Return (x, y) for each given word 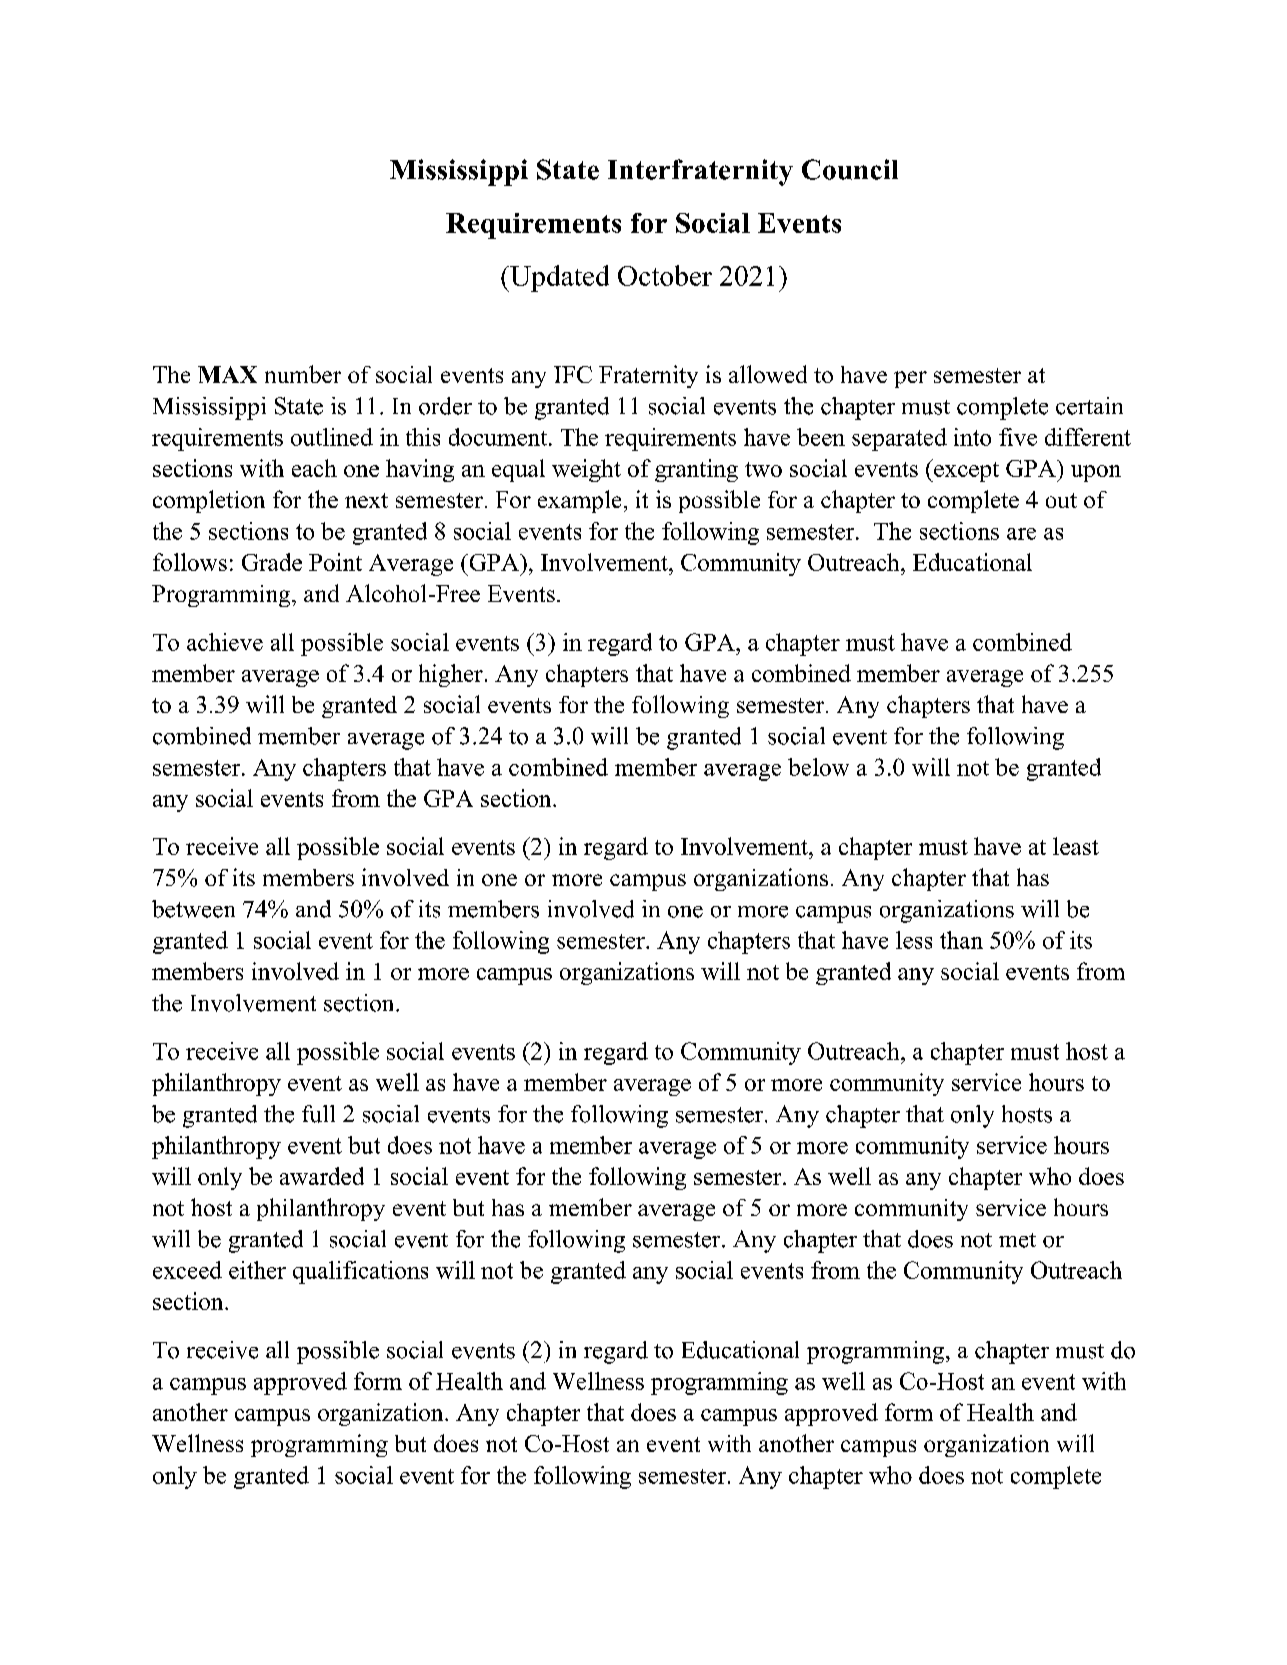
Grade (272, 562)
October (665, 275)
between (193, 909)
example (579, 501)
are (1021, 534)
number (303, 374)
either (257, 1270)
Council (850, 169)
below (818, 767)
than (961, 940)
